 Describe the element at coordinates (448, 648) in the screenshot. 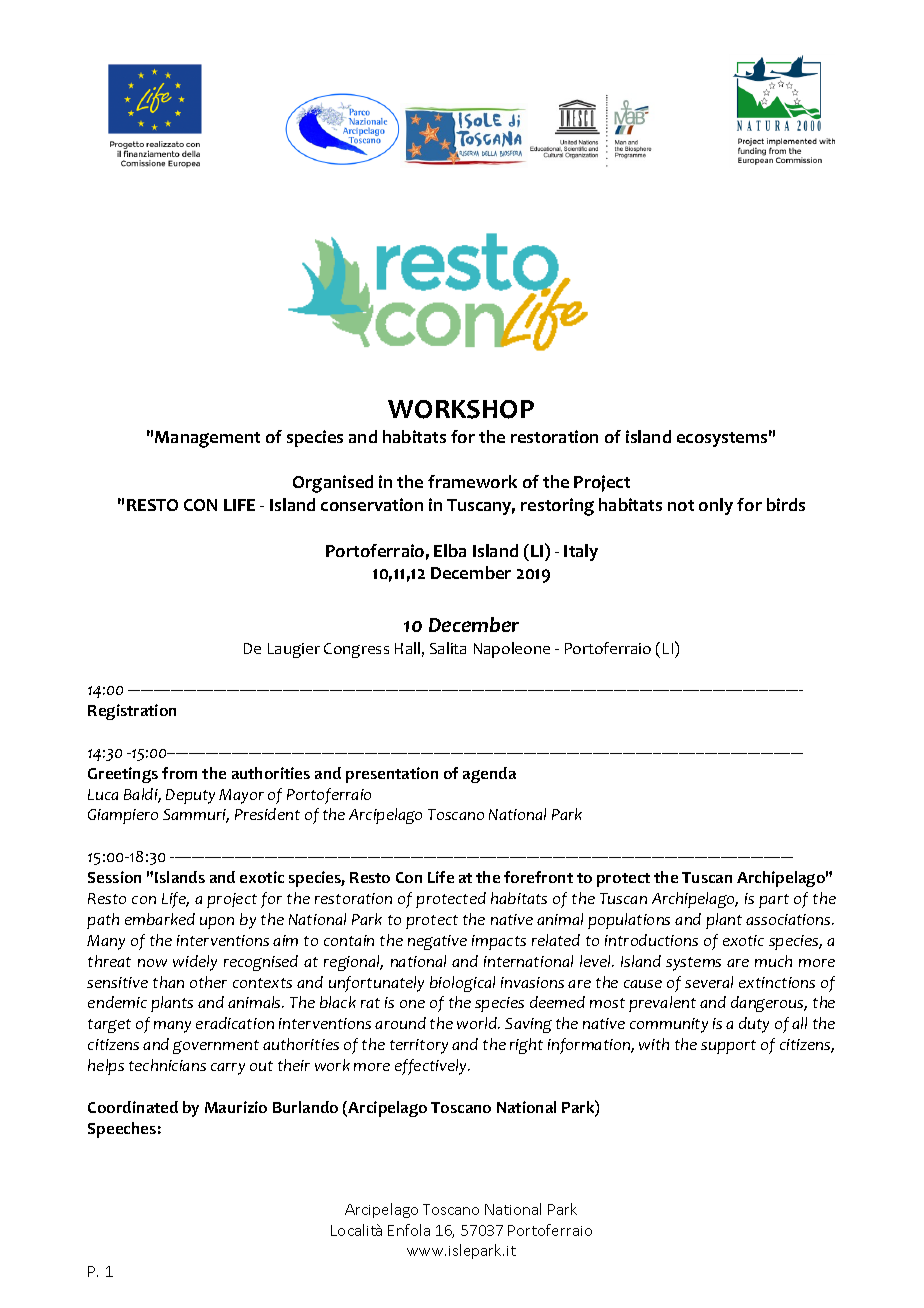

I see `Salita` at that location.
